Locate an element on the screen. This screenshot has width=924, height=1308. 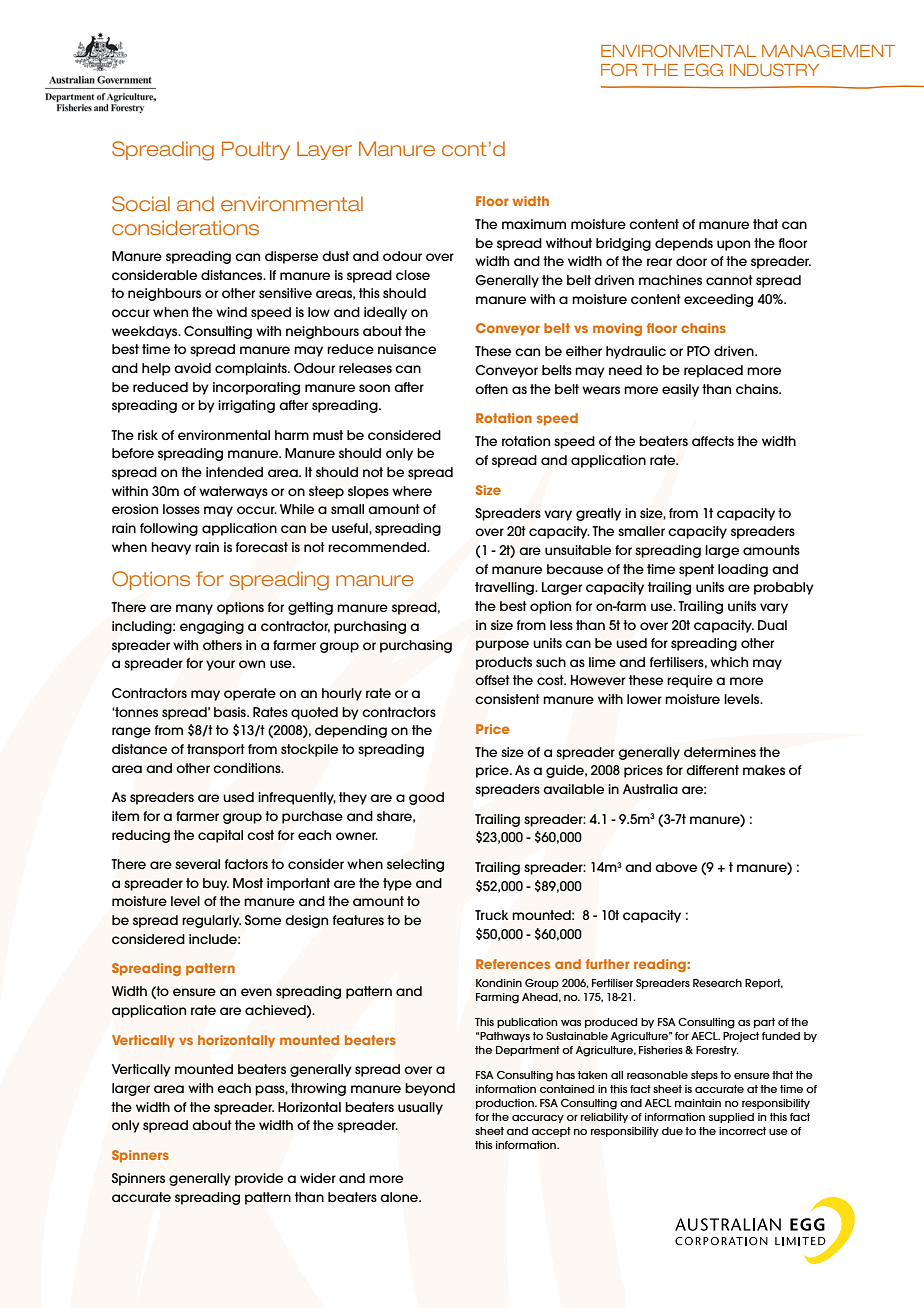
purpose is located at coordinates (502, 645).
